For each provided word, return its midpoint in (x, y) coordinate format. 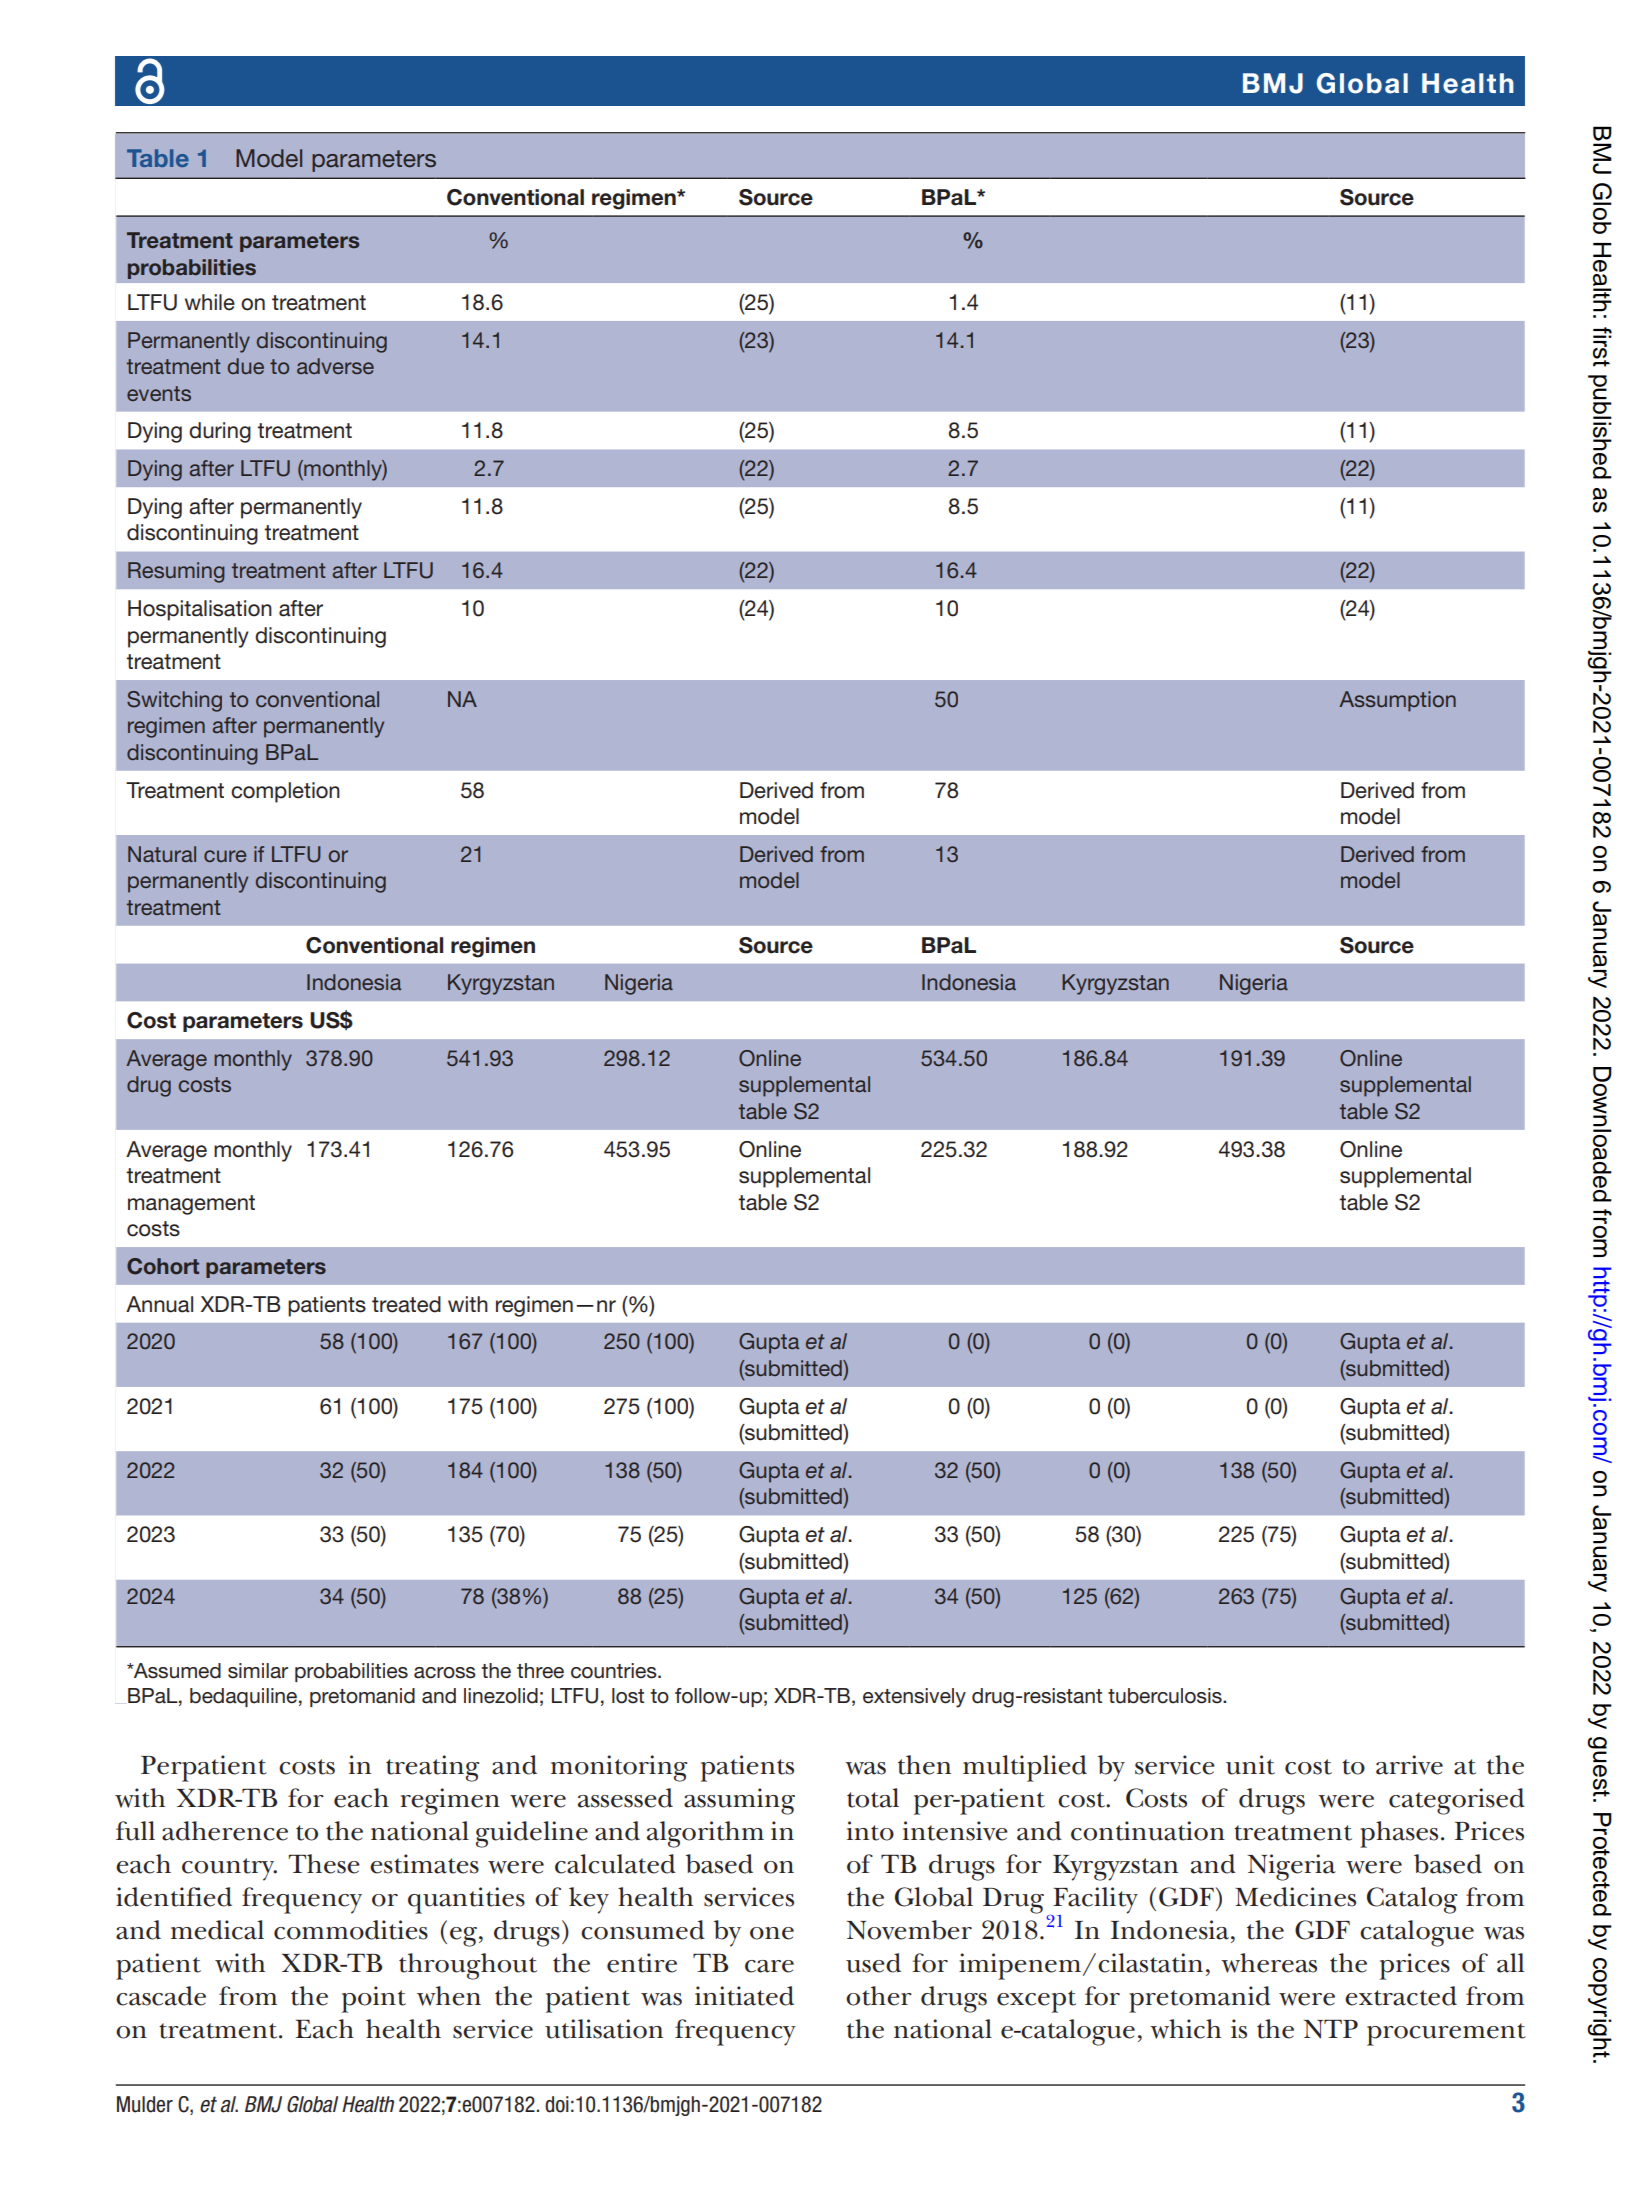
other (879, 1996)
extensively (914, 1698)
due (246, 366)
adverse (335, 366)
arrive (1409, 1765)
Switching (174, 701)
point (374, 1999)
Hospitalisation (200, 610)
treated (406, 1304)
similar (258, 1671)
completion (285, 792)
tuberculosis (1166, 1696)
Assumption (1397, 701)
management (191, 1205)
